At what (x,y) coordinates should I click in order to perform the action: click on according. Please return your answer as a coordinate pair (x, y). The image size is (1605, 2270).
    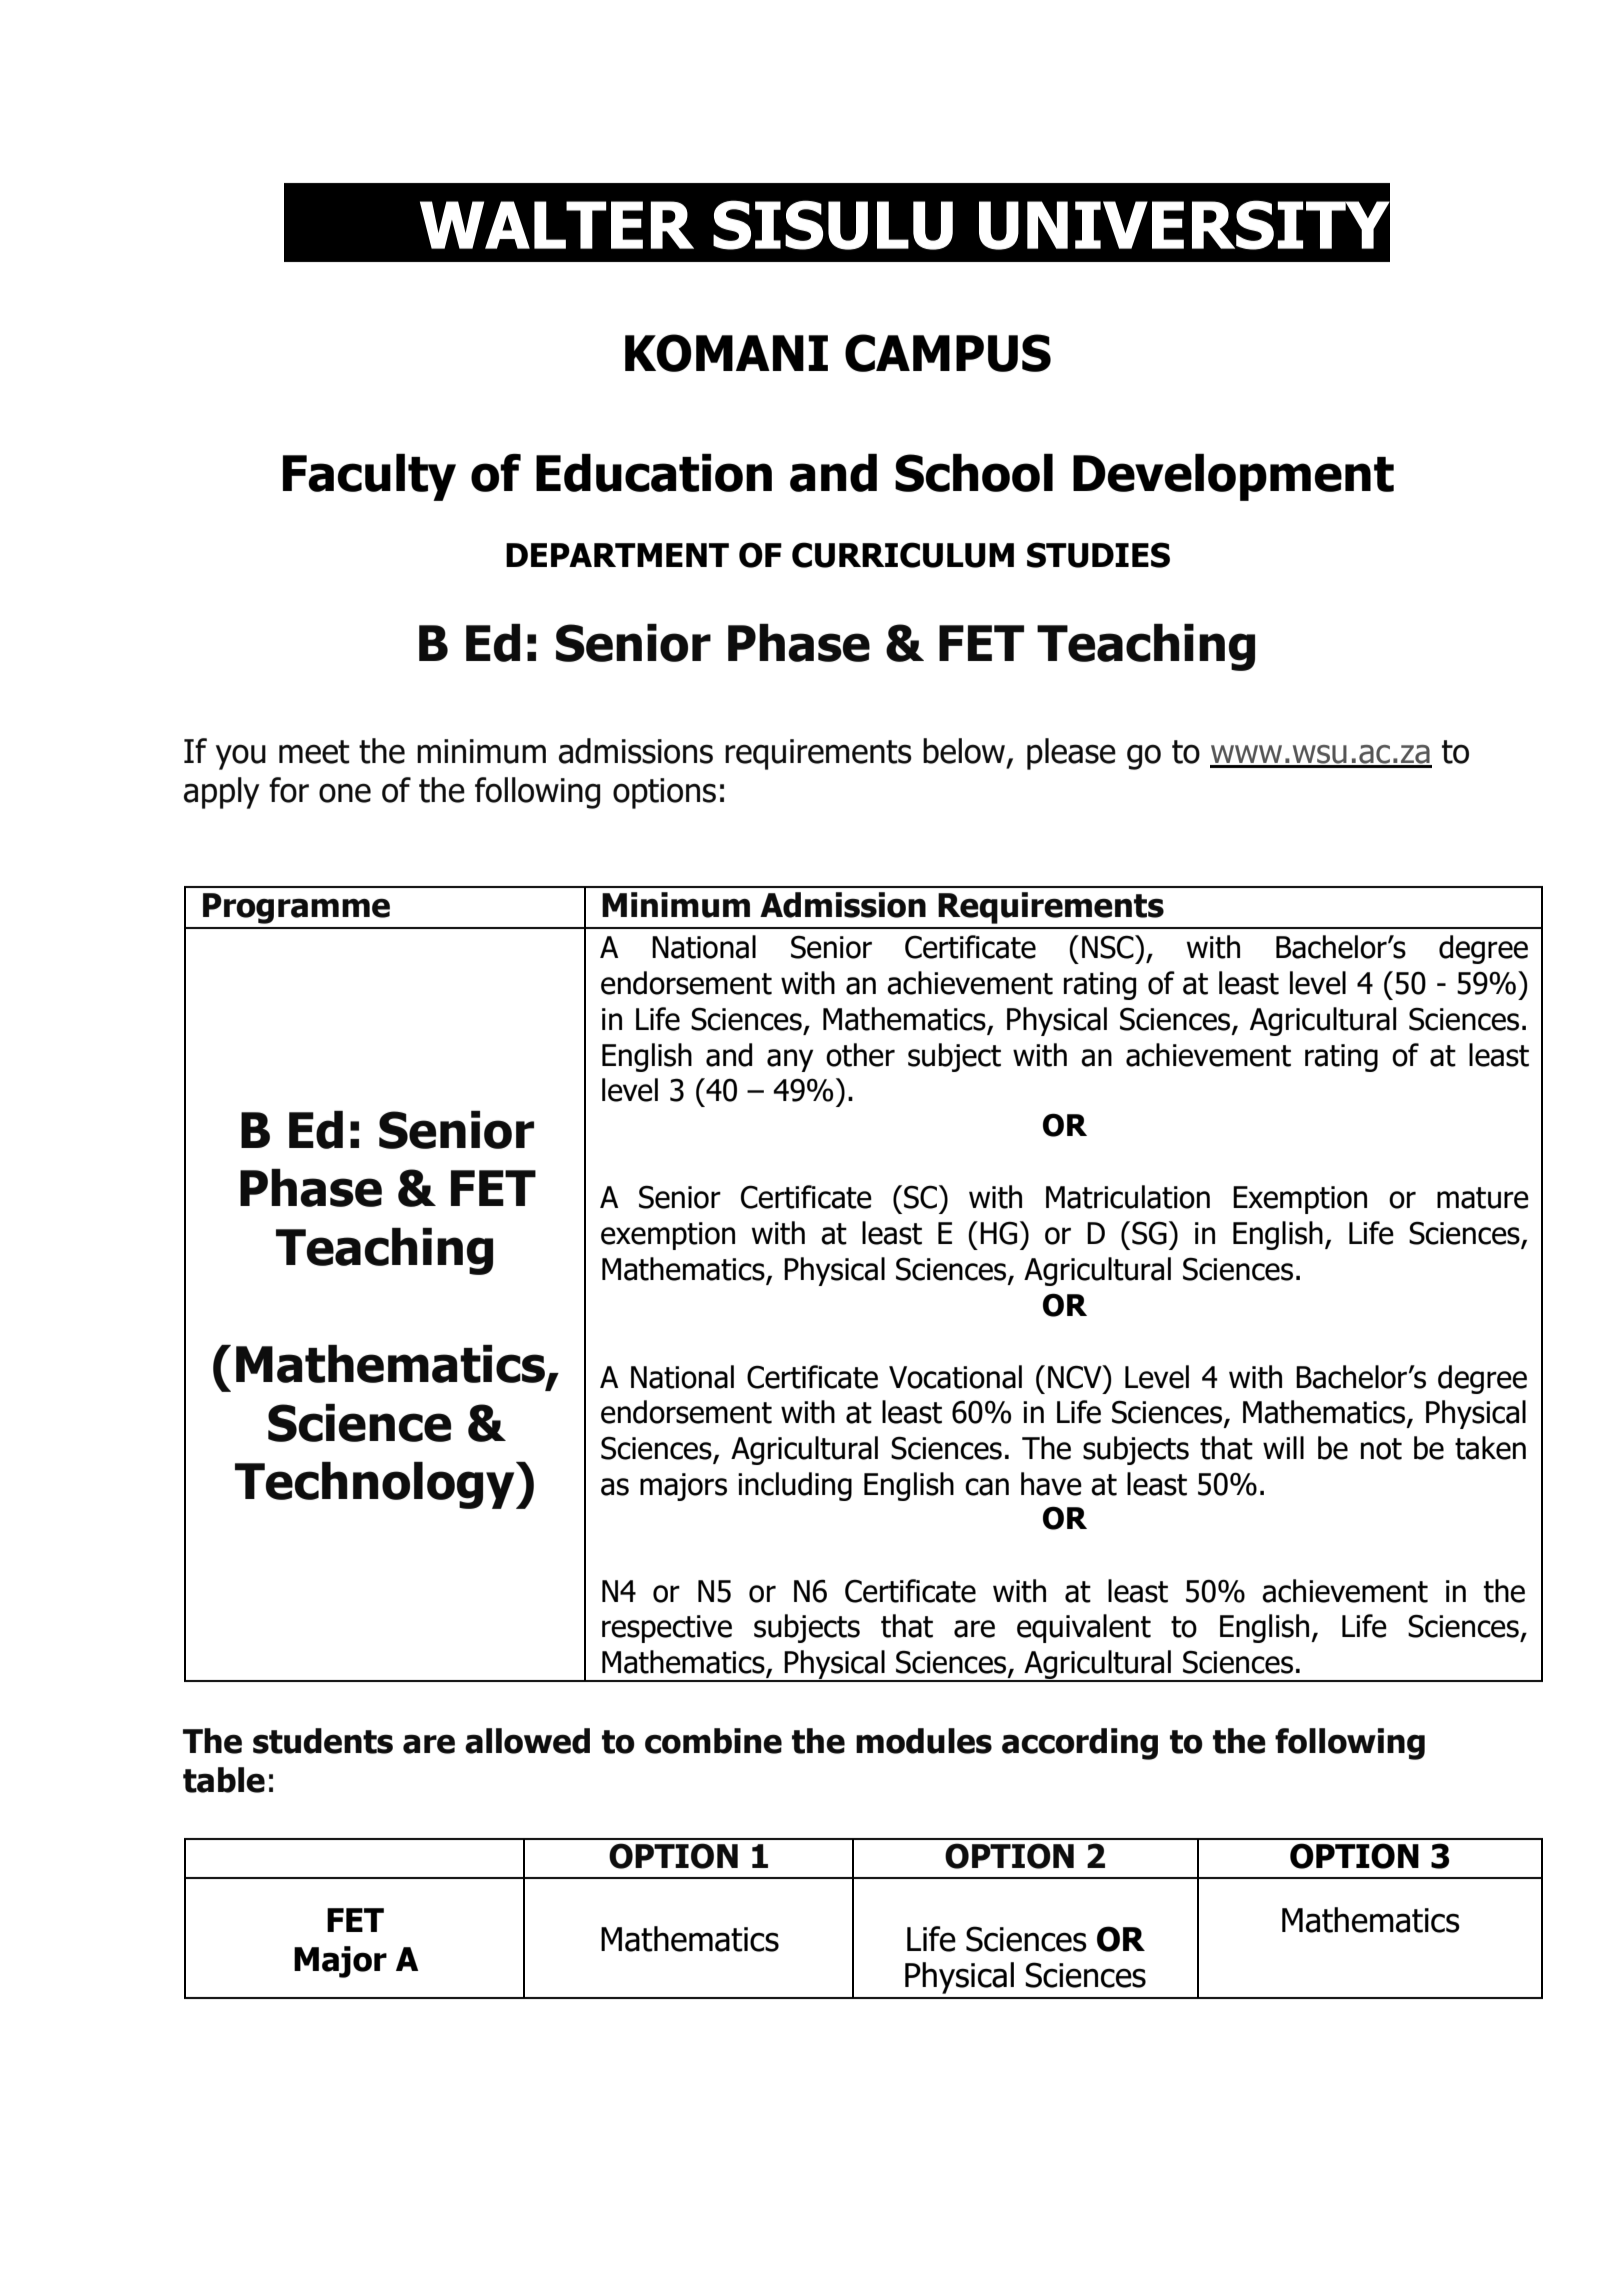
    Looking at the image, I should click on (1080, 1744).
